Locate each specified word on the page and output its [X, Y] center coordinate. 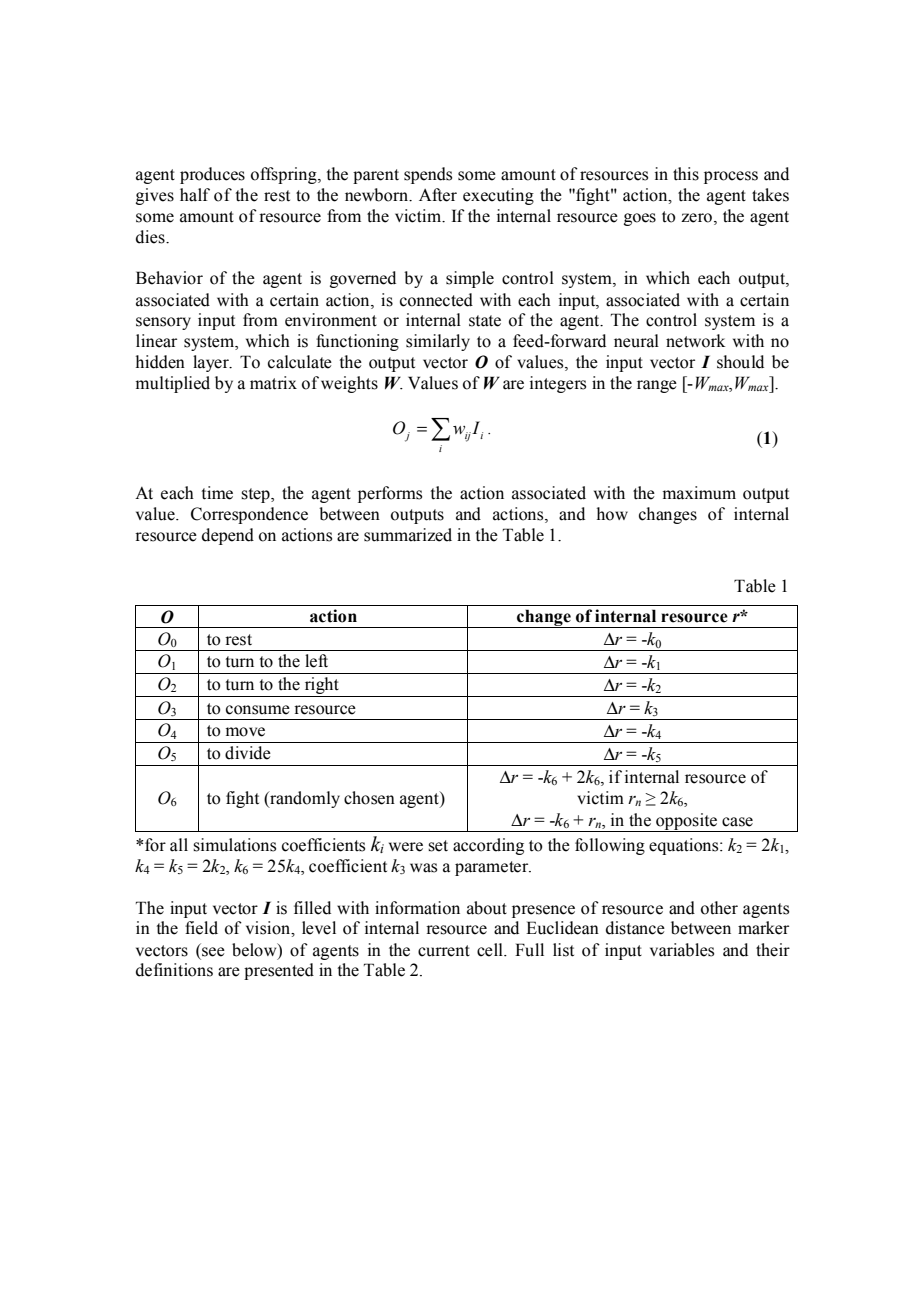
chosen [369, 798]
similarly [438, 342]
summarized [408, 535]
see [213, 952]
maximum [699, 493]
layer [212, 363]
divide [248, 753]
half [195, 195]
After [438, 195]
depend [228, 536]
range [657, 386]
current [444, 951]
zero [696, 218]
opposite [686, 822]
